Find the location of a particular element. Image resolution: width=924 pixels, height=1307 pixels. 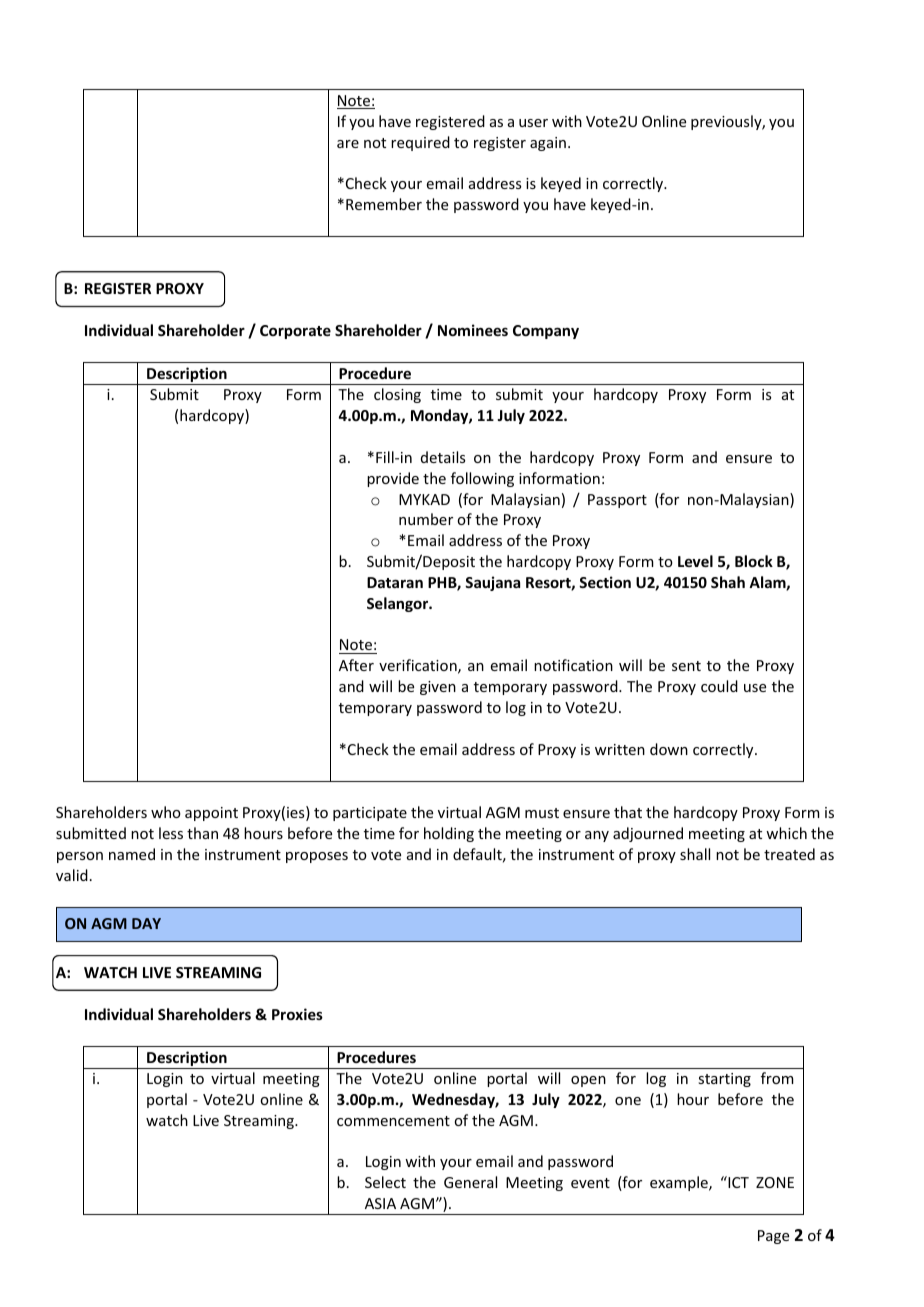

Passport is located at coordinates (617, 501).
